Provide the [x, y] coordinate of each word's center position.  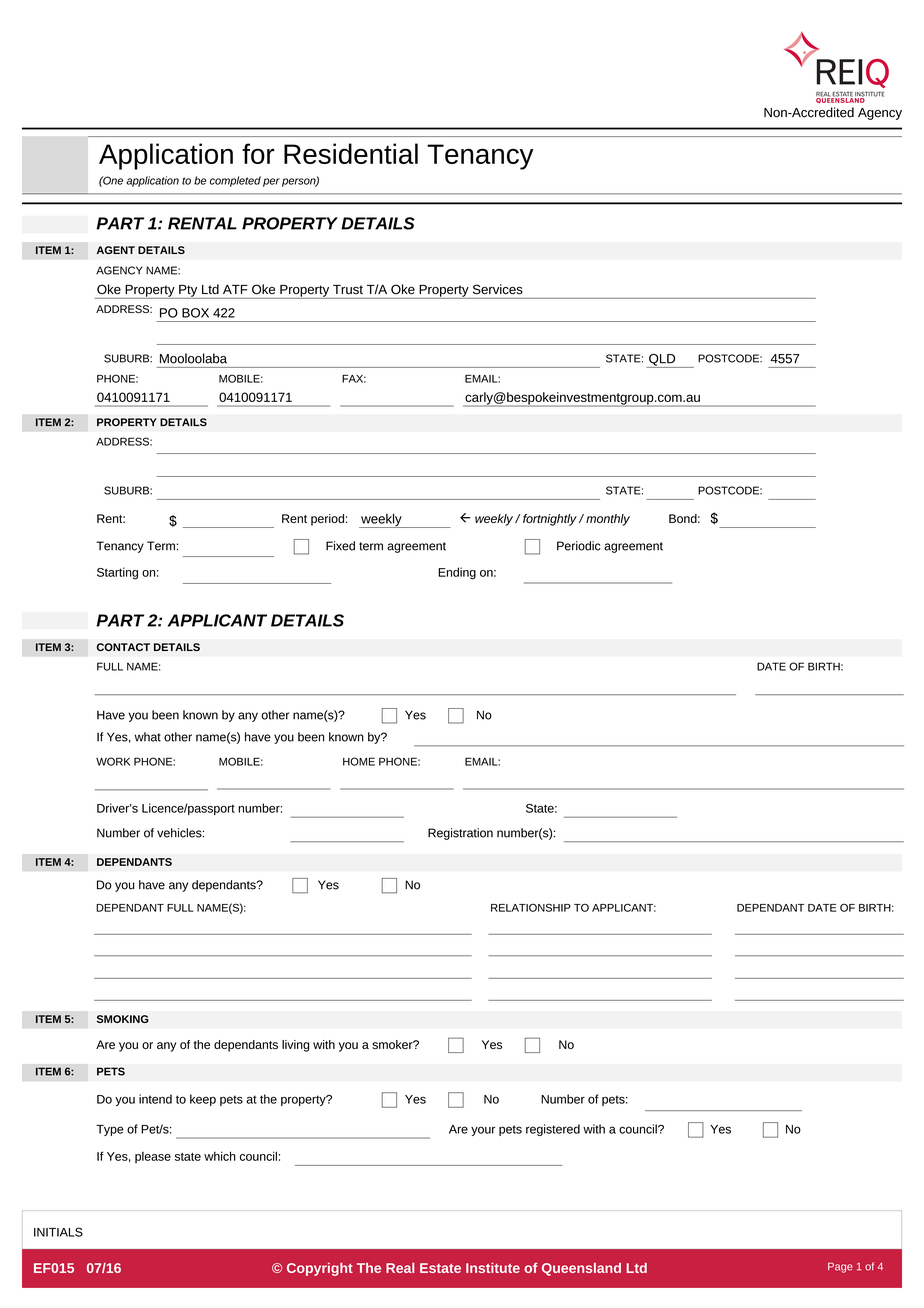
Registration [460, 834]
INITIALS [58, 1232]
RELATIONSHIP [531, 907]
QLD [662, 361]
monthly [608, 520]
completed [235, 181]
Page [840, 1267]
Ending [457, 573]
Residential [351, 153]
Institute [493, 1268]
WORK [113, 761]
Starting [117, 573]
